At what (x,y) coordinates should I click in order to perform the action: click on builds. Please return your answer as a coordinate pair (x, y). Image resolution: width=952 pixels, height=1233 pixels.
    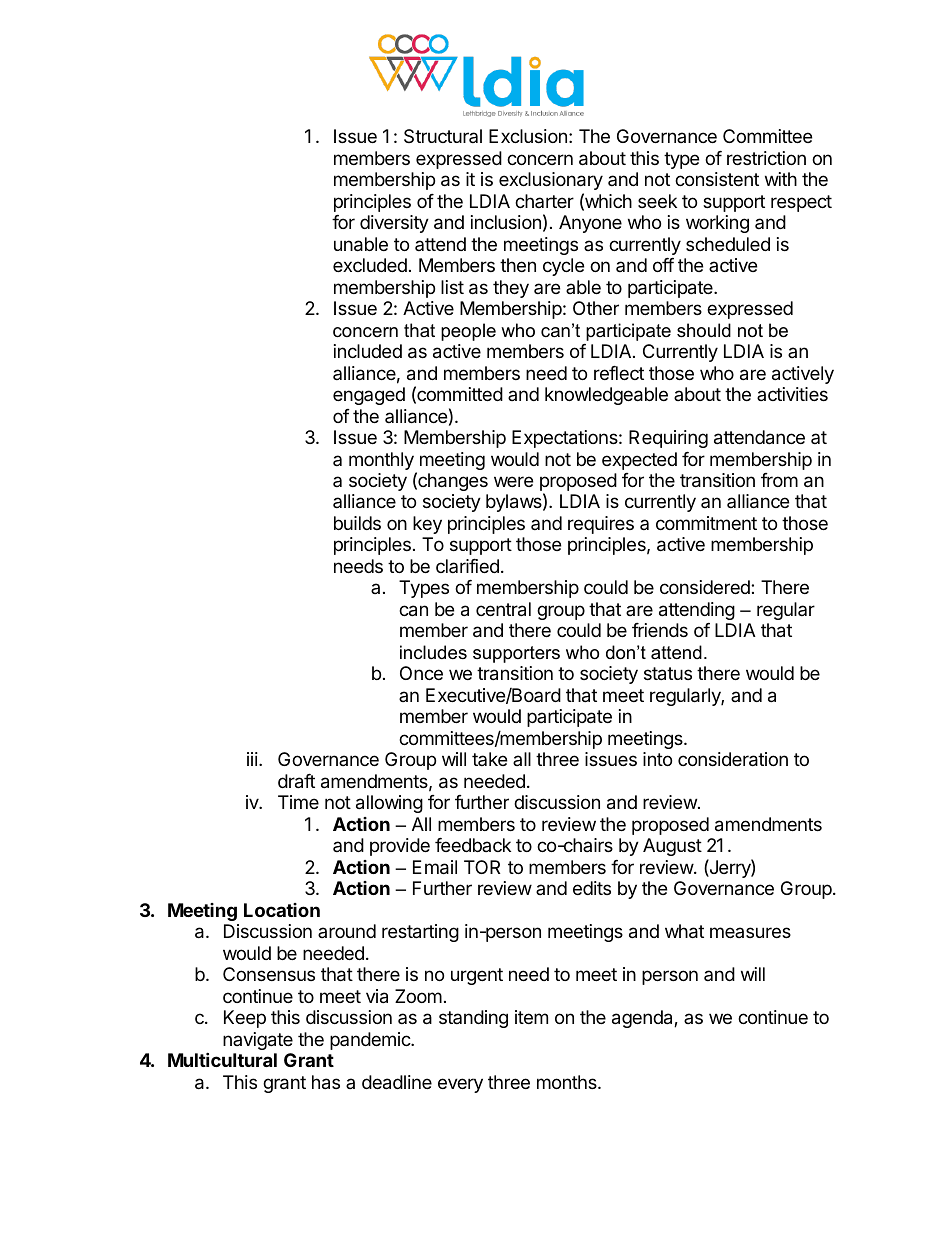
    Looking at the image, I should click on (357, 523).
